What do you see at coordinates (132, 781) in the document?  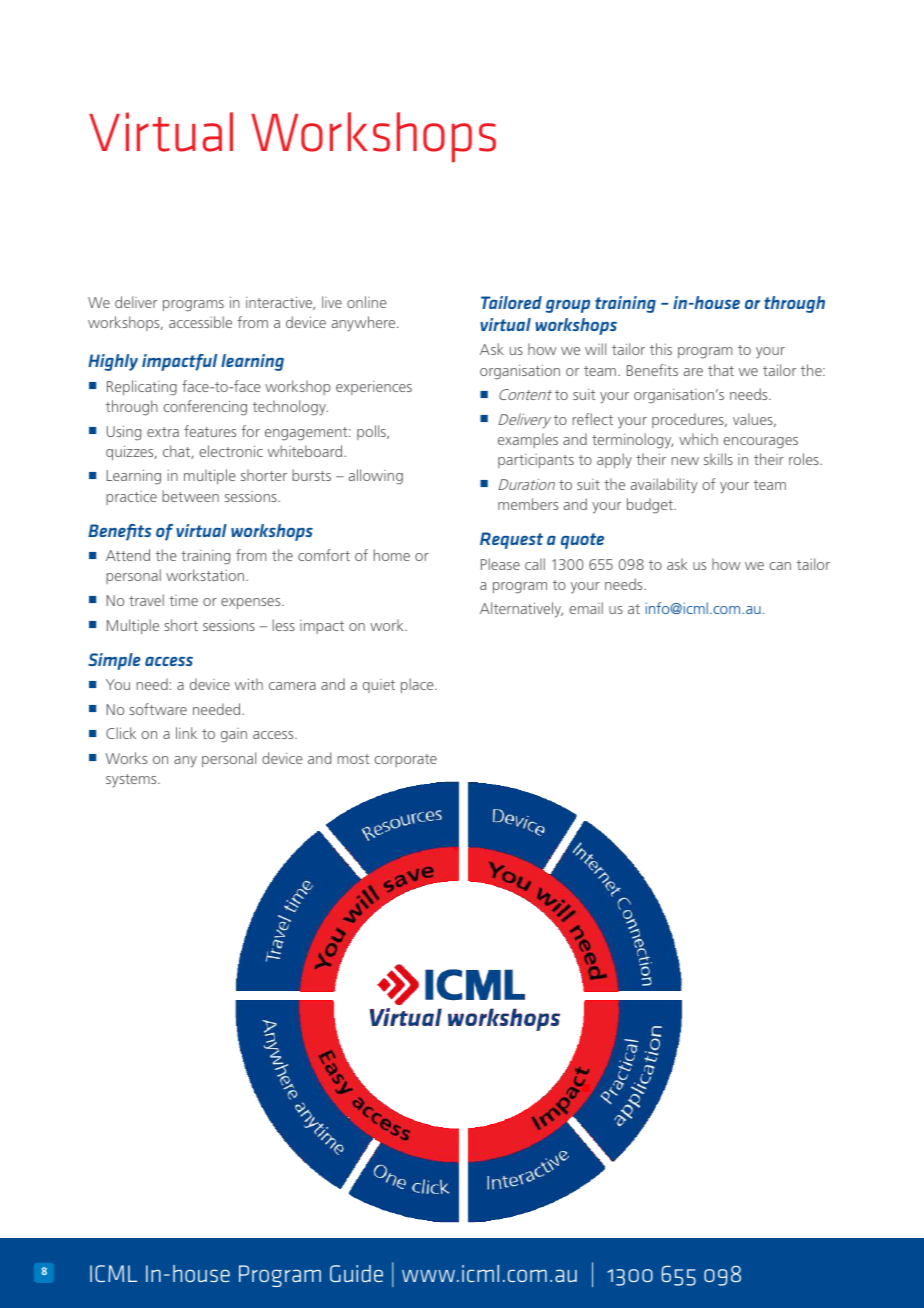 I see `systems` at bounding box center [132, 781].
